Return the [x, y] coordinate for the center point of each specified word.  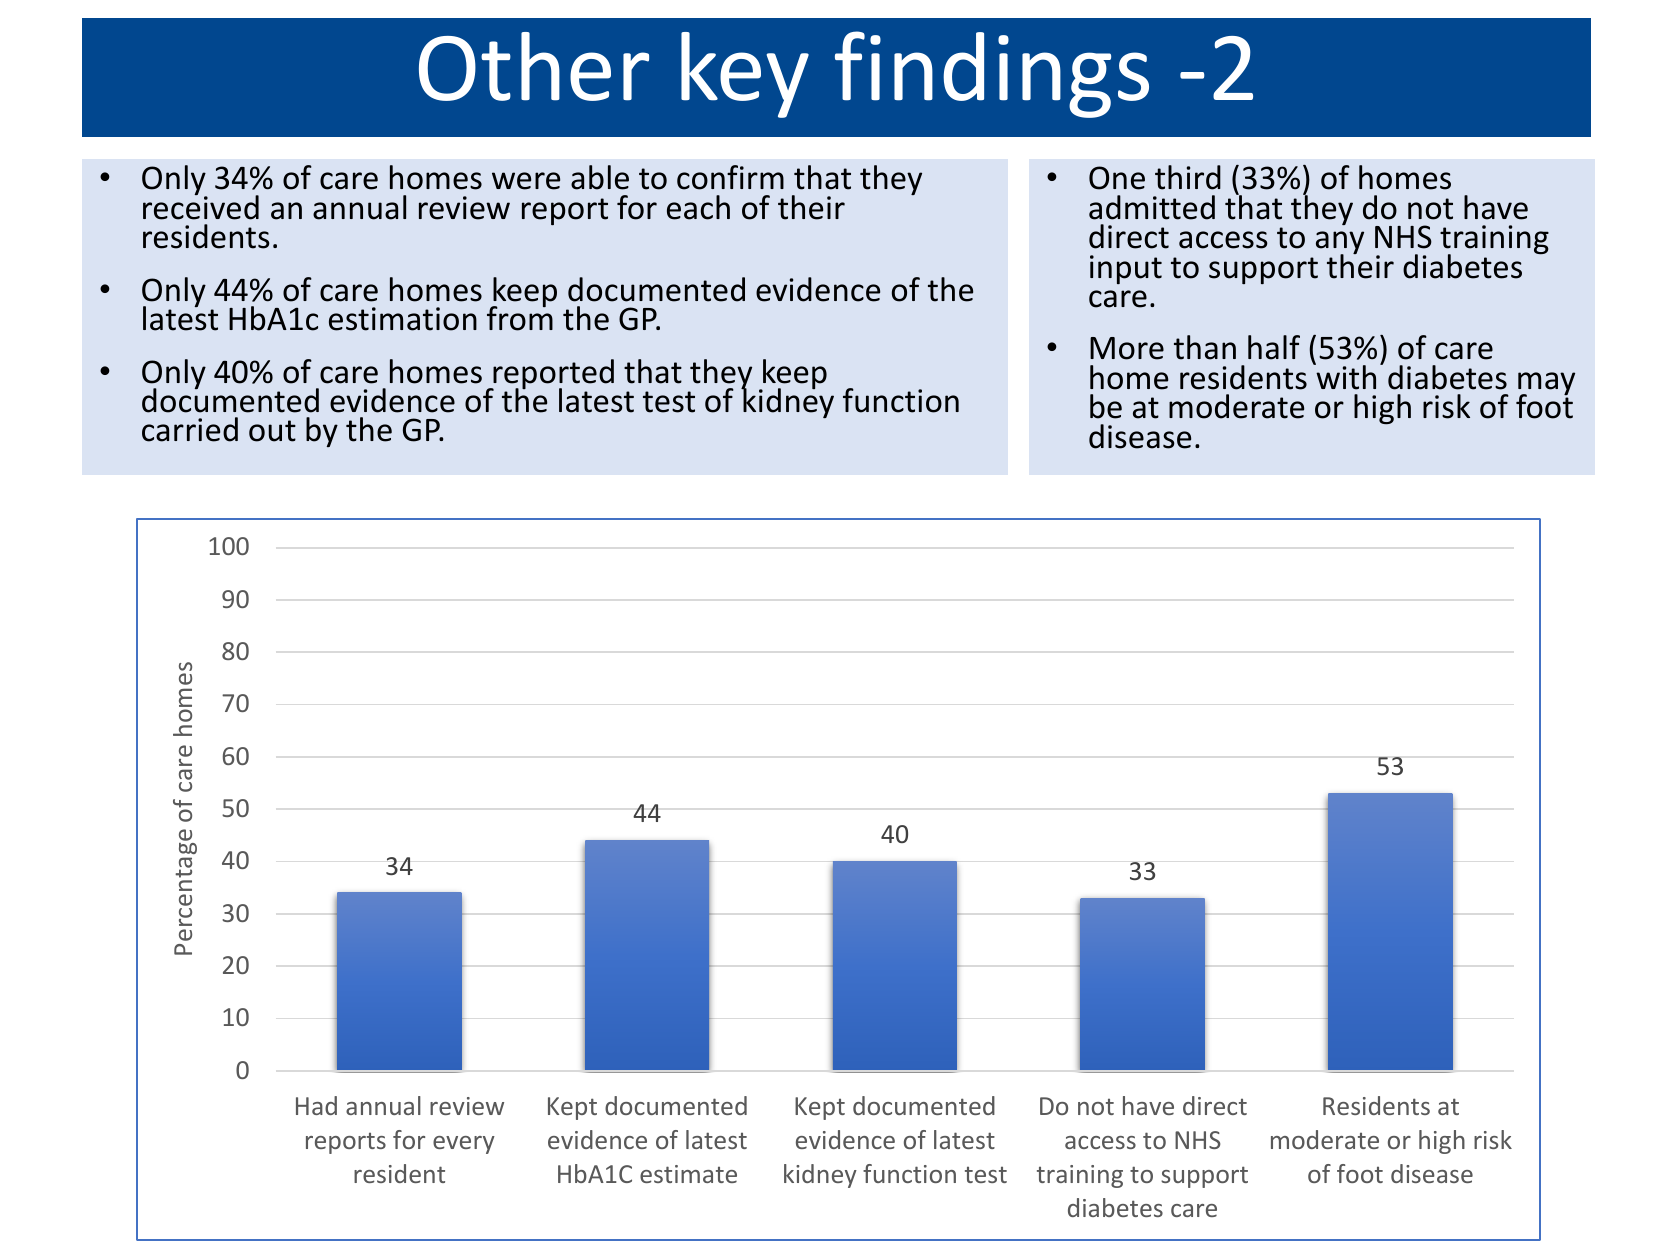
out [272, 431]
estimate [688, 1174]
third [1188, 177]
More [1127, 348]
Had [316, 1105]
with [1345, 376]
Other [534, 66]
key [745, 75]
